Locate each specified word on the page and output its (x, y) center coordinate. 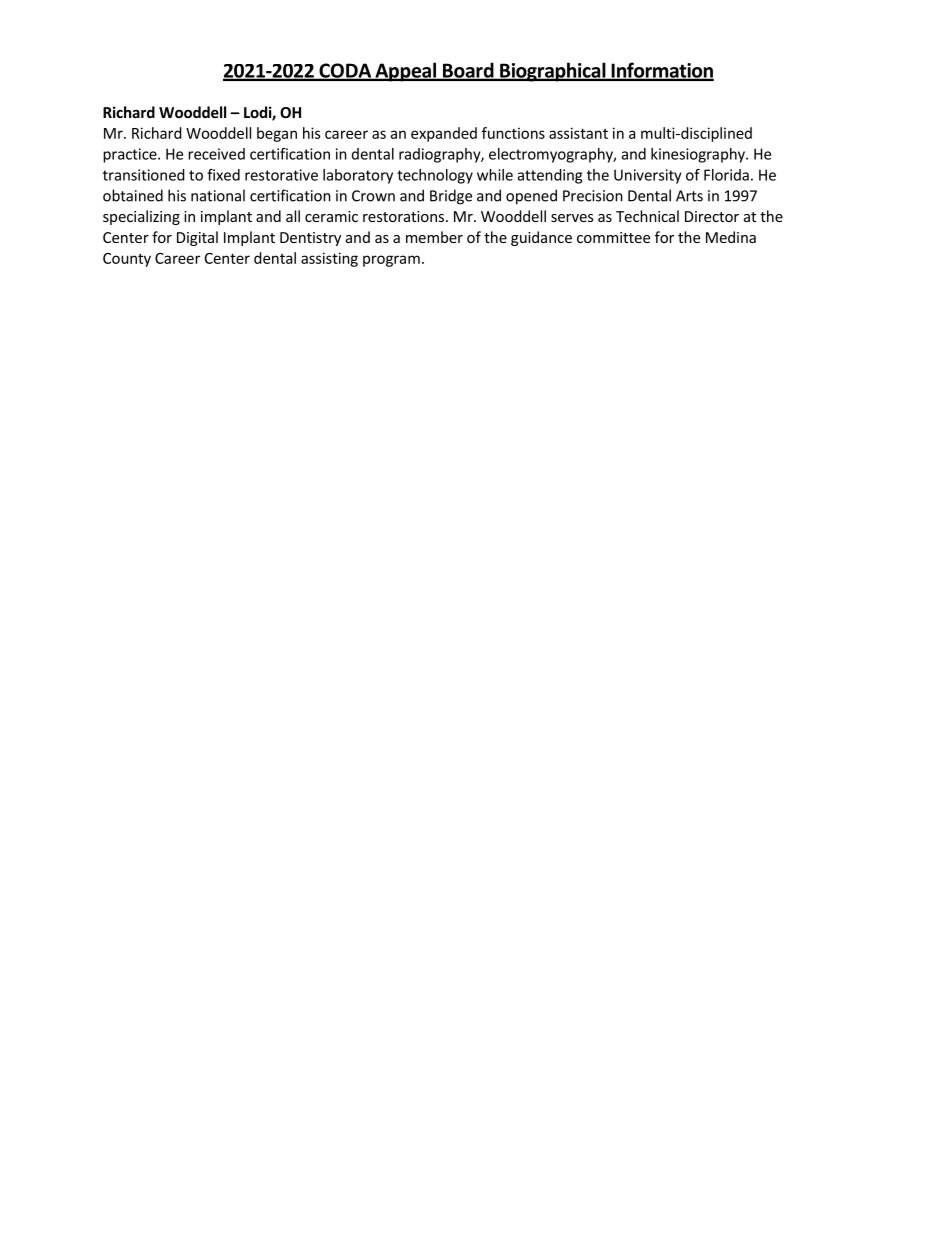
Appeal (406, 72)
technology (435, 176)
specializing (141, 217)
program (391, 261)
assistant (578, 133)
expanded (444, 134)
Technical (647, 216)
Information (661, 71)
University (648, 176)
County (127, 260)
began (277, 134)
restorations (403, 216)
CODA (345, 71)
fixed (223, 175)
